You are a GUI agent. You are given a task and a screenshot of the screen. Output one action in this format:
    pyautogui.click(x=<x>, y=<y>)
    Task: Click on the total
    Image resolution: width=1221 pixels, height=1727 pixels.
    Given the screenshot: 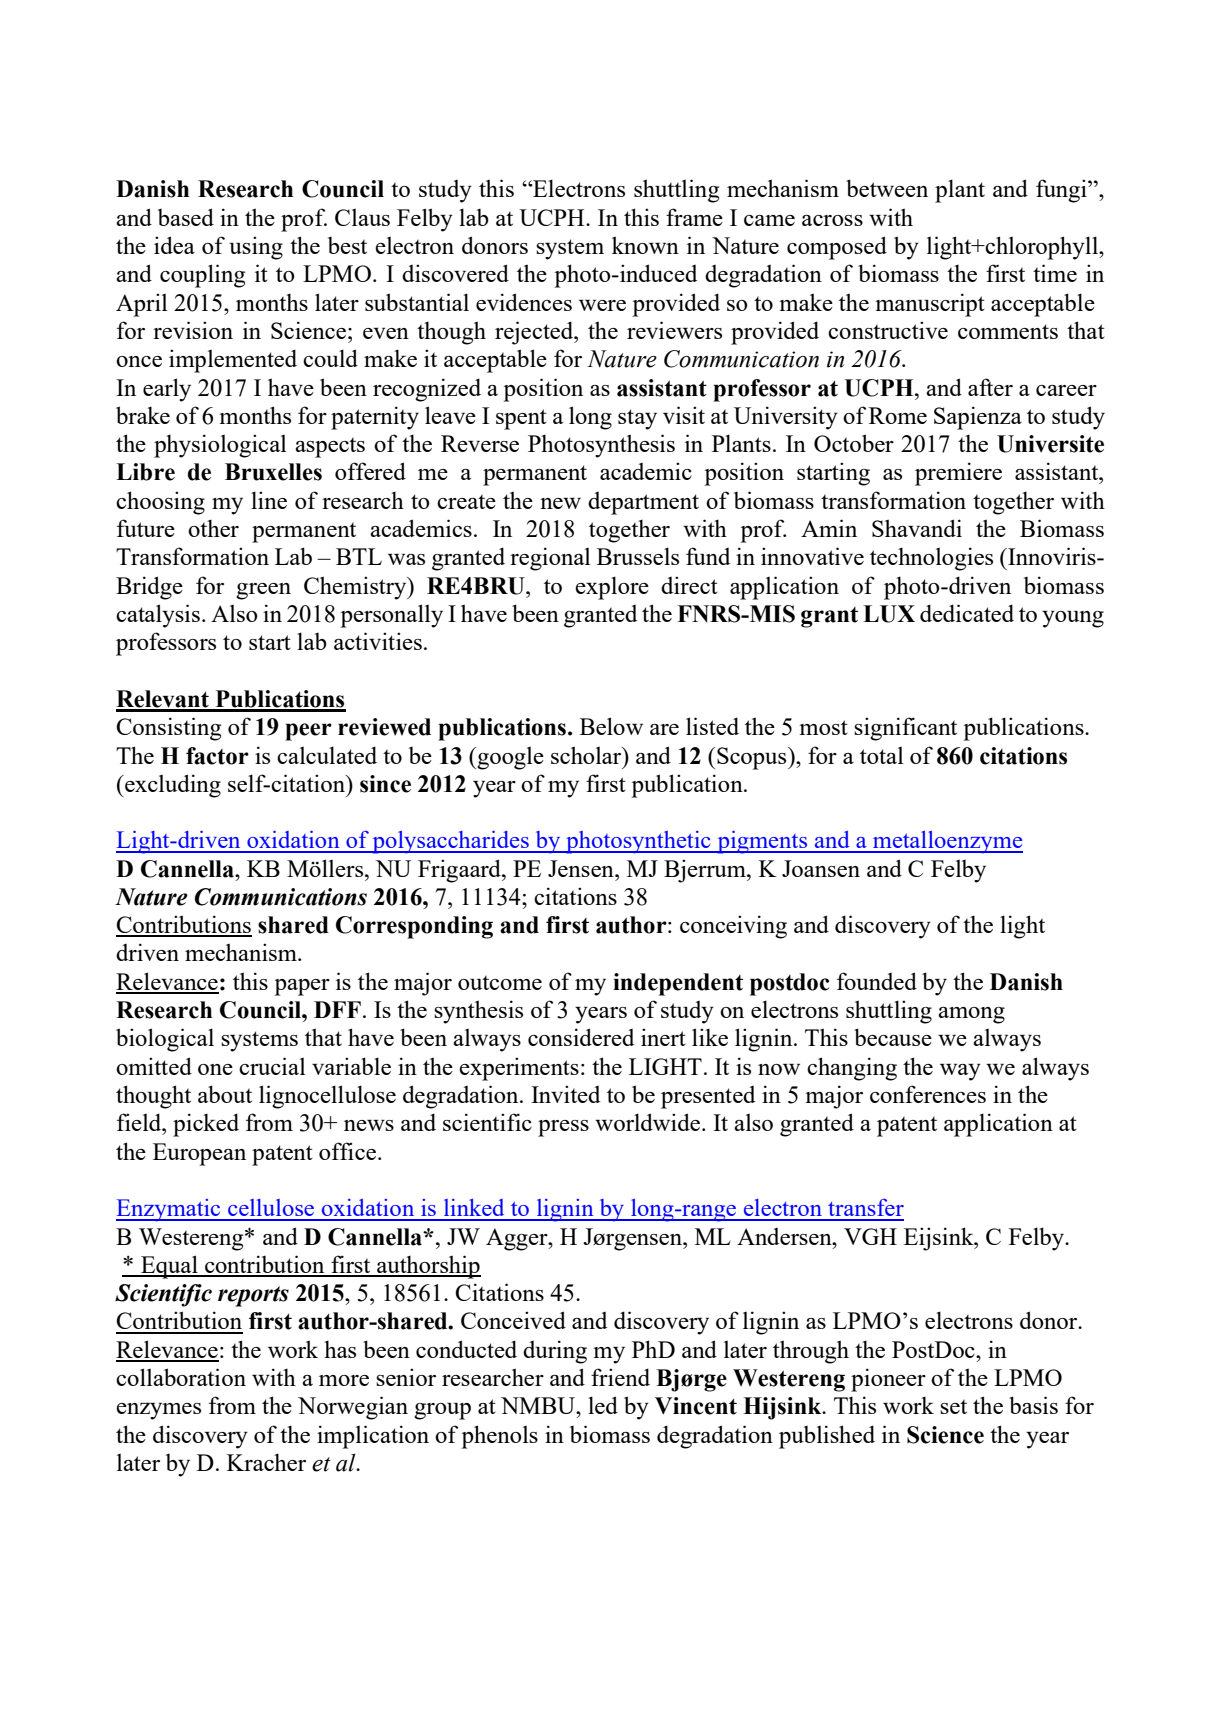 What is the action you would take?
    pyautogui.click(x=882, y=755)
